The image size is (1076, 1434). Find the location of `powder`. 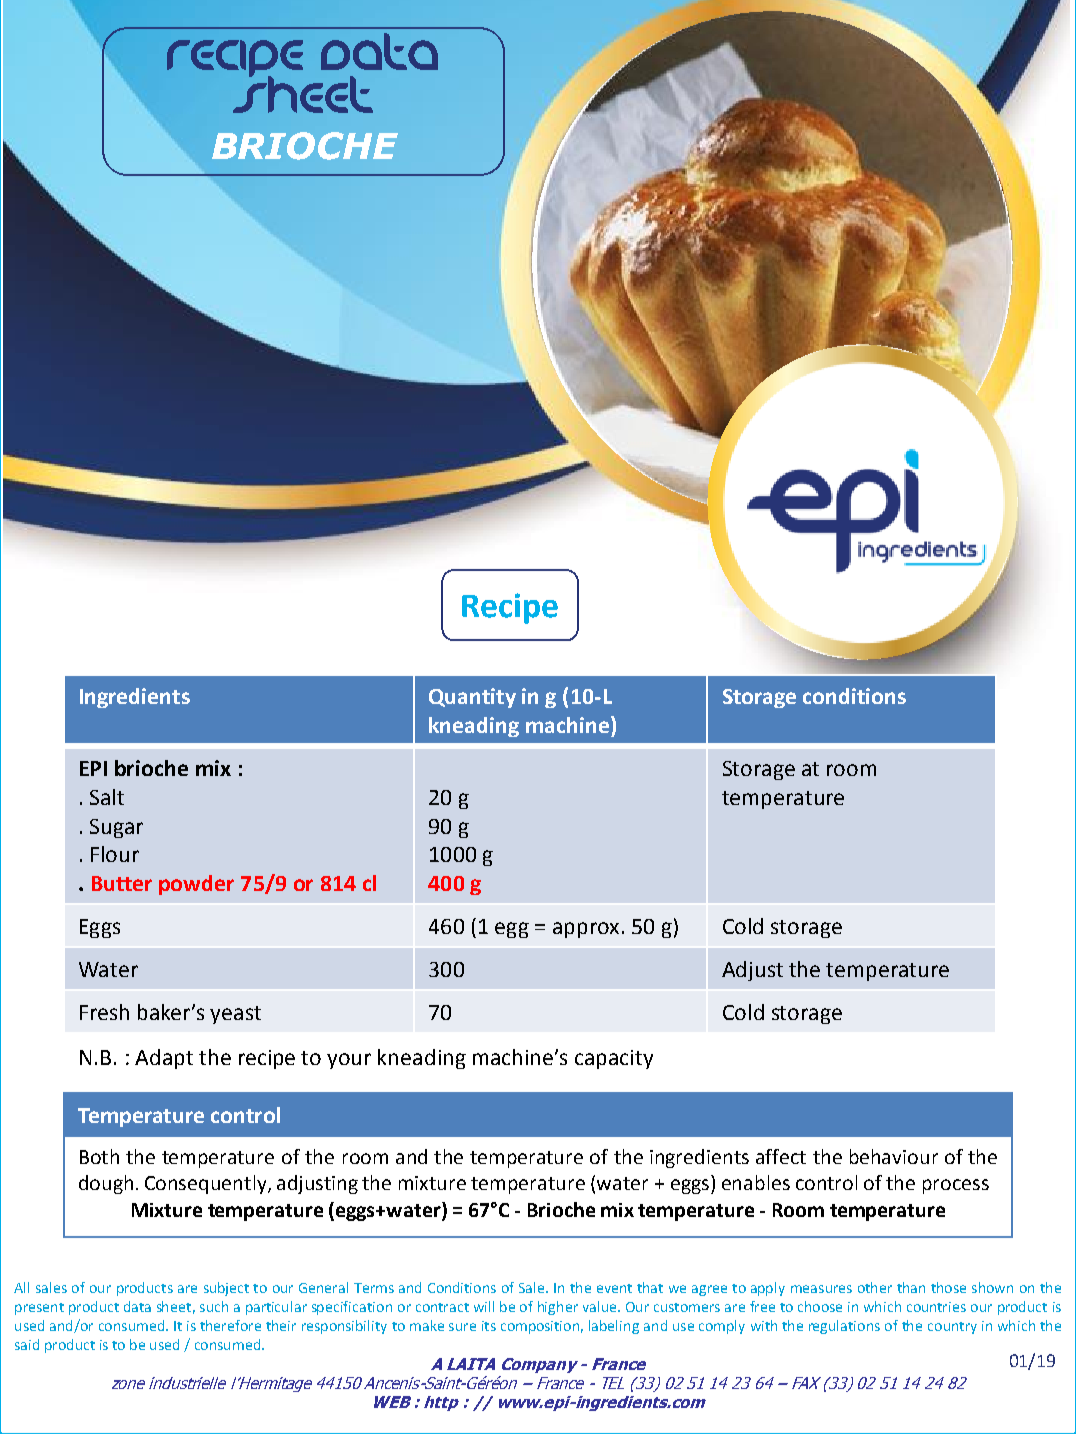

powder is located at coordinates (196, 885).
